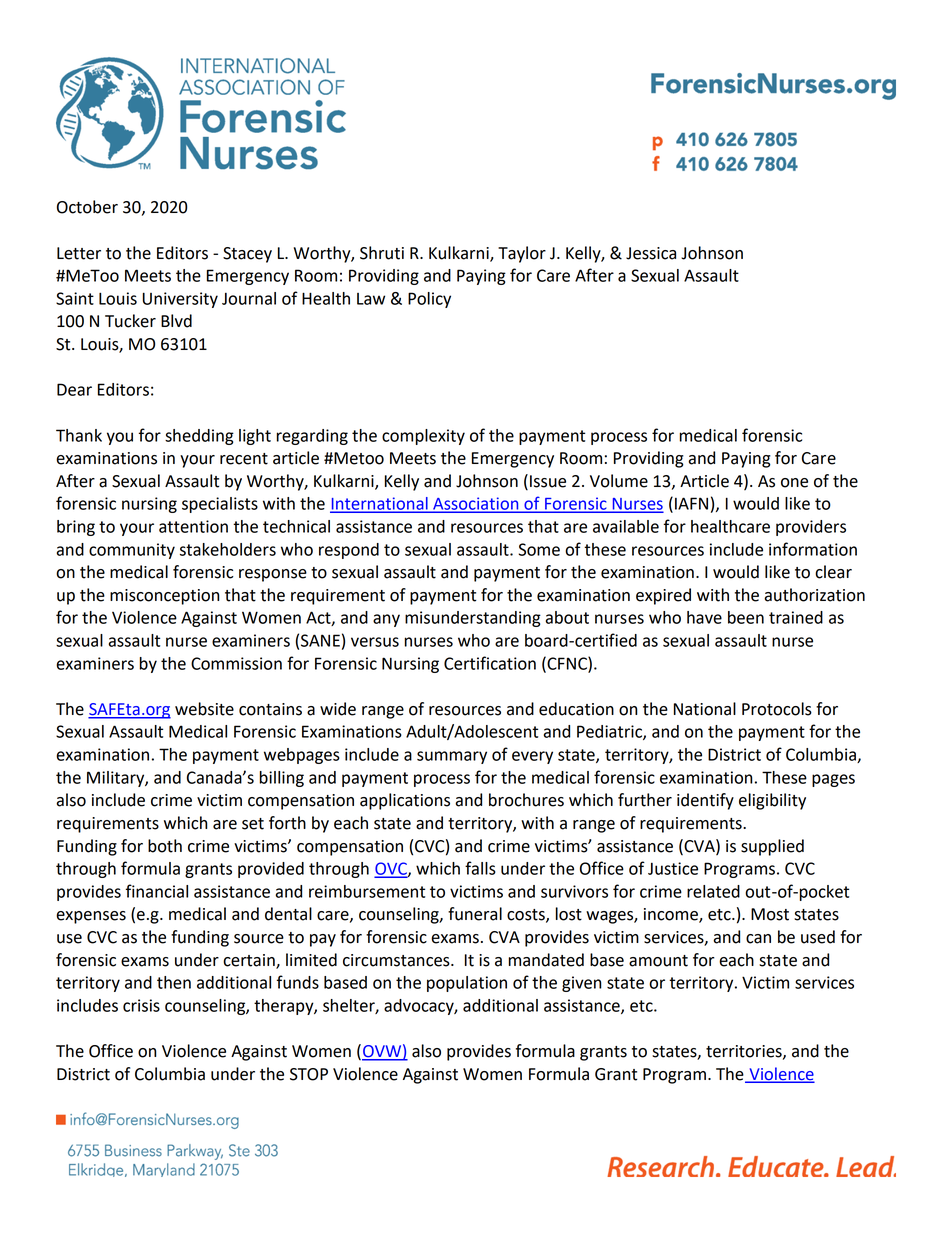 The height and width of the page is (1233, 952). What do you see at coordinates (132, 551) in the page?
I see `community` at bounding box center [132, 551].
